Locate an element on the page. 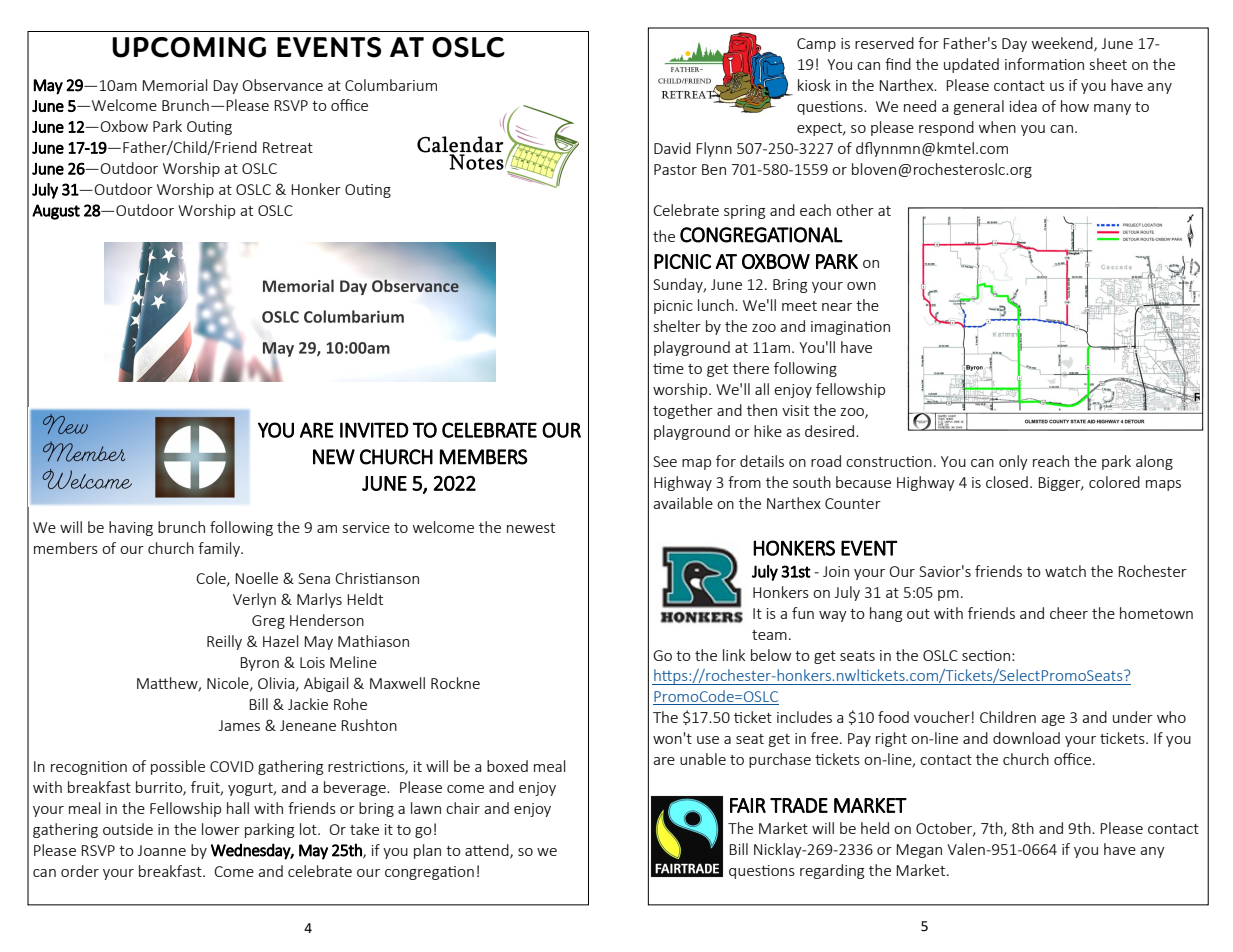 The width and height of the document is (1233, 952). only is located at coordinates (1013, 462).
